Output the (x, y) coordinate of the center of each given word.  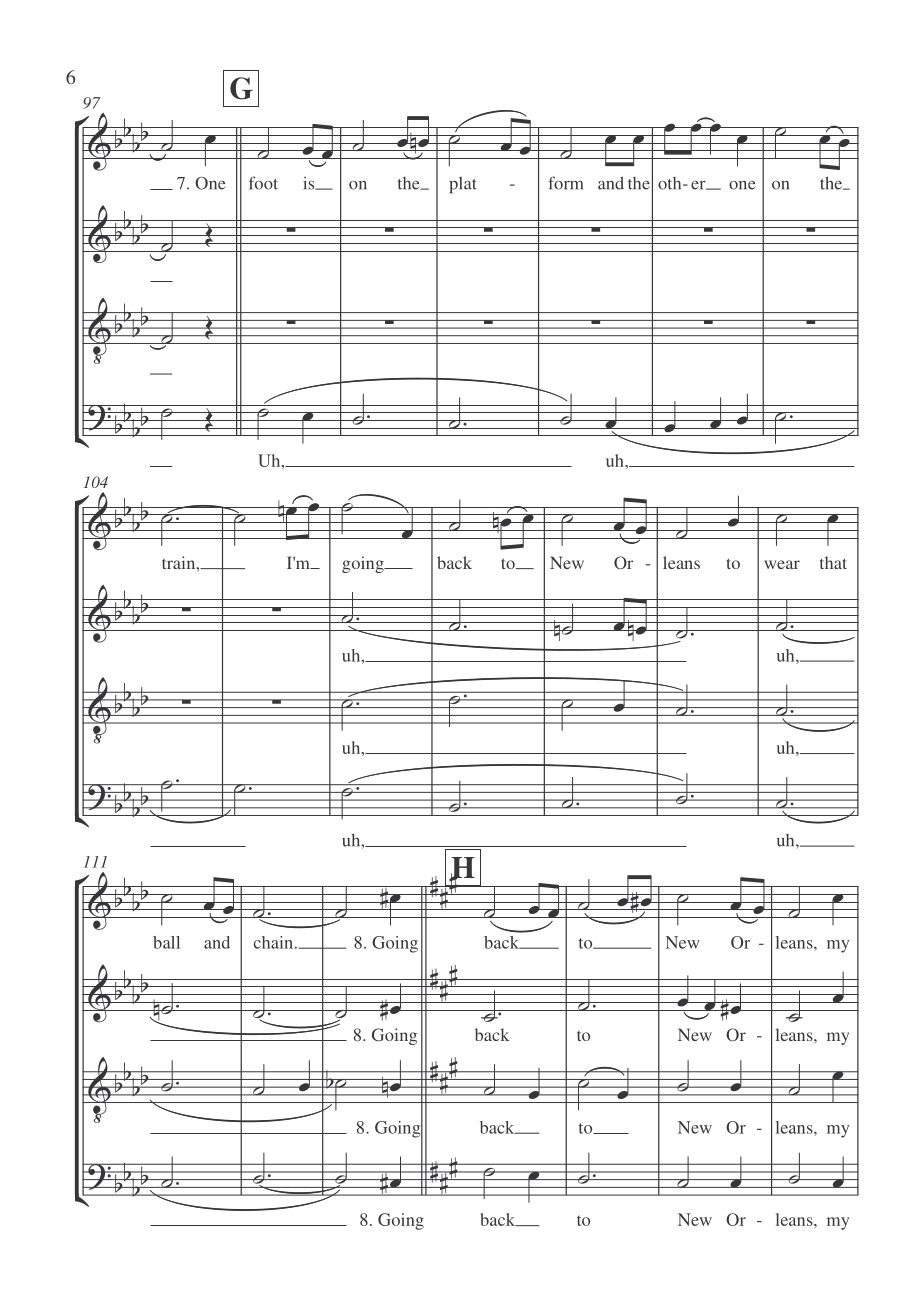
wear (782, 564)
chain (275, 942)
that (833, 562)
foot (263, 183)
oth (671, 183)
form (565, 183)
